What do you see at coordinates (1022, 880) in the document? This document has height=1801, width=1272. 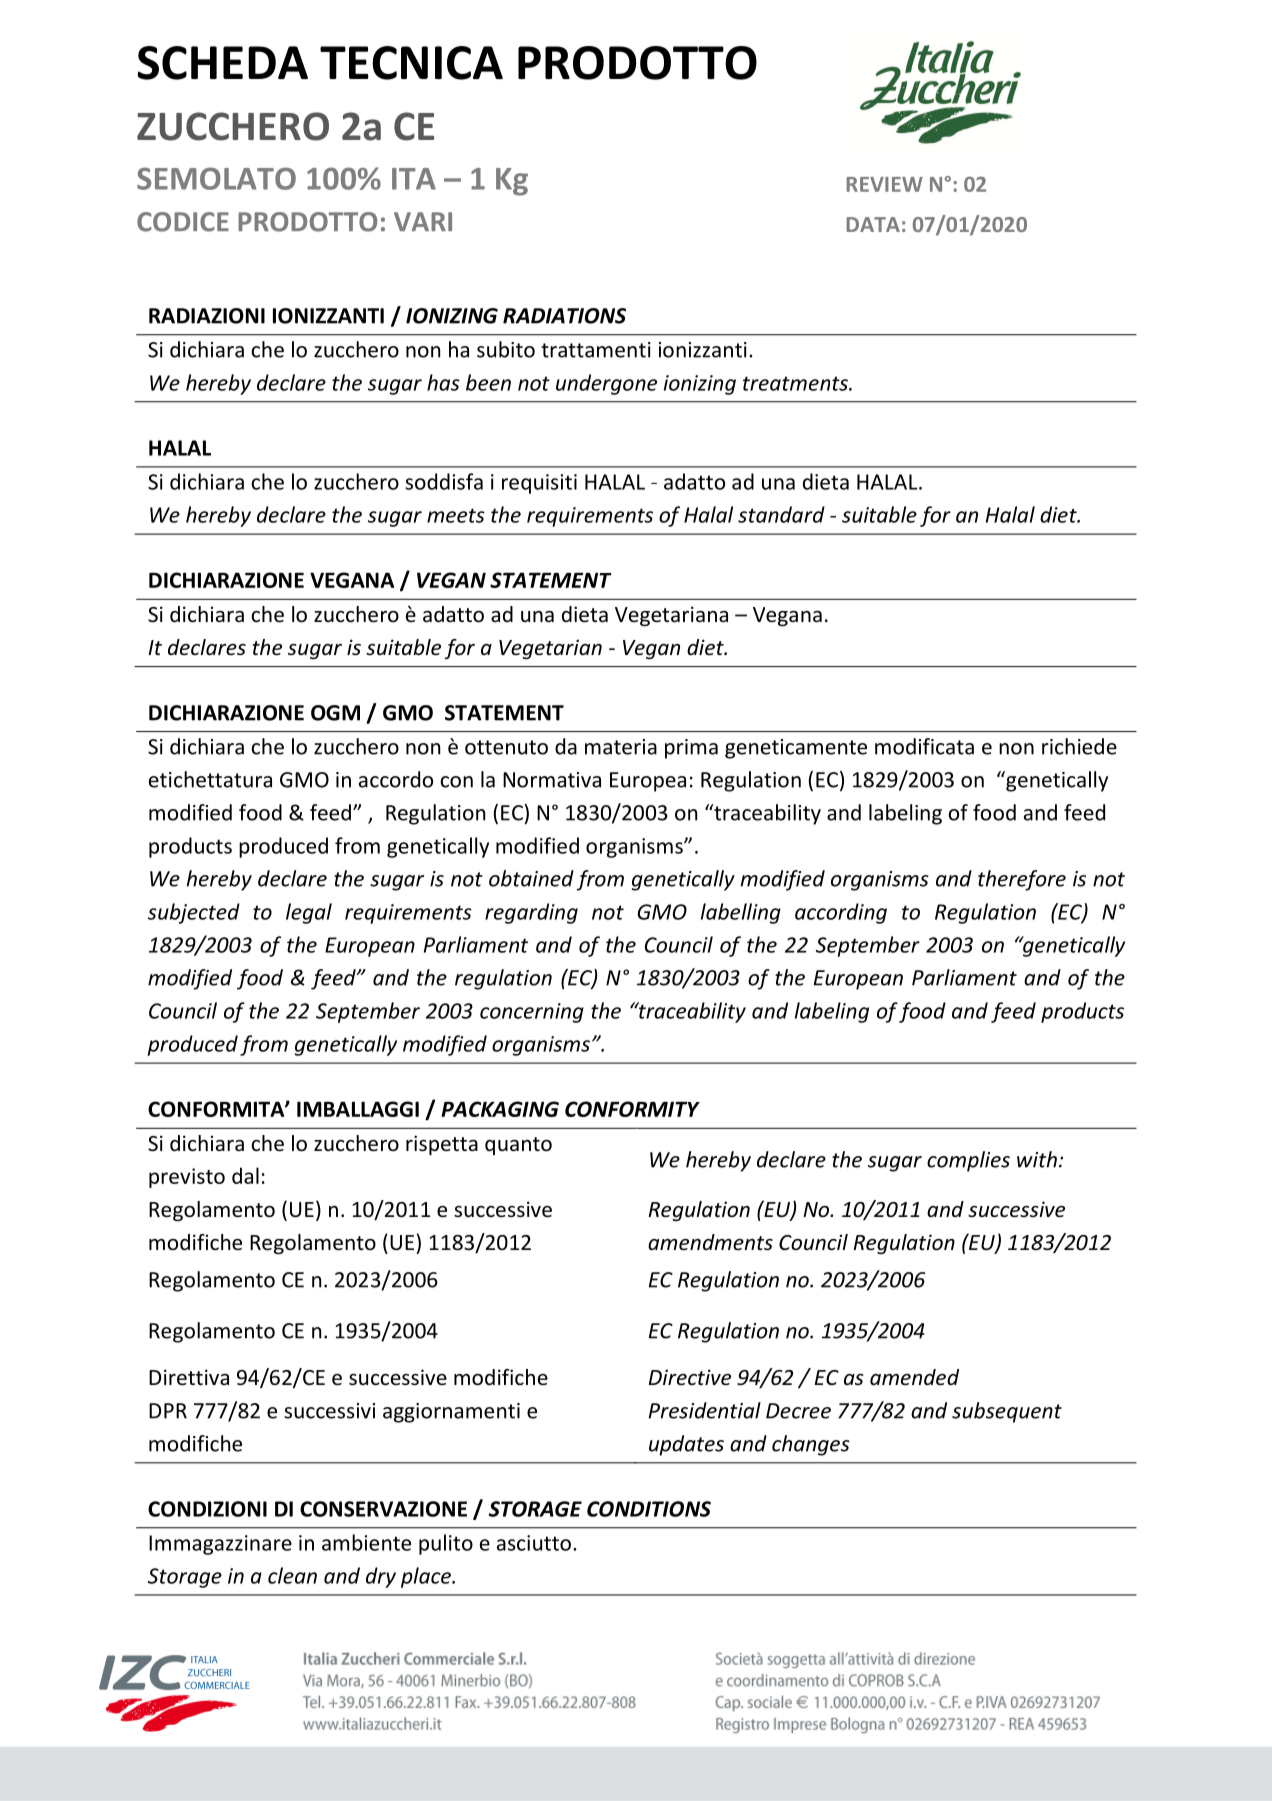 I see `therefore` at bounding box center [1022, 880].
